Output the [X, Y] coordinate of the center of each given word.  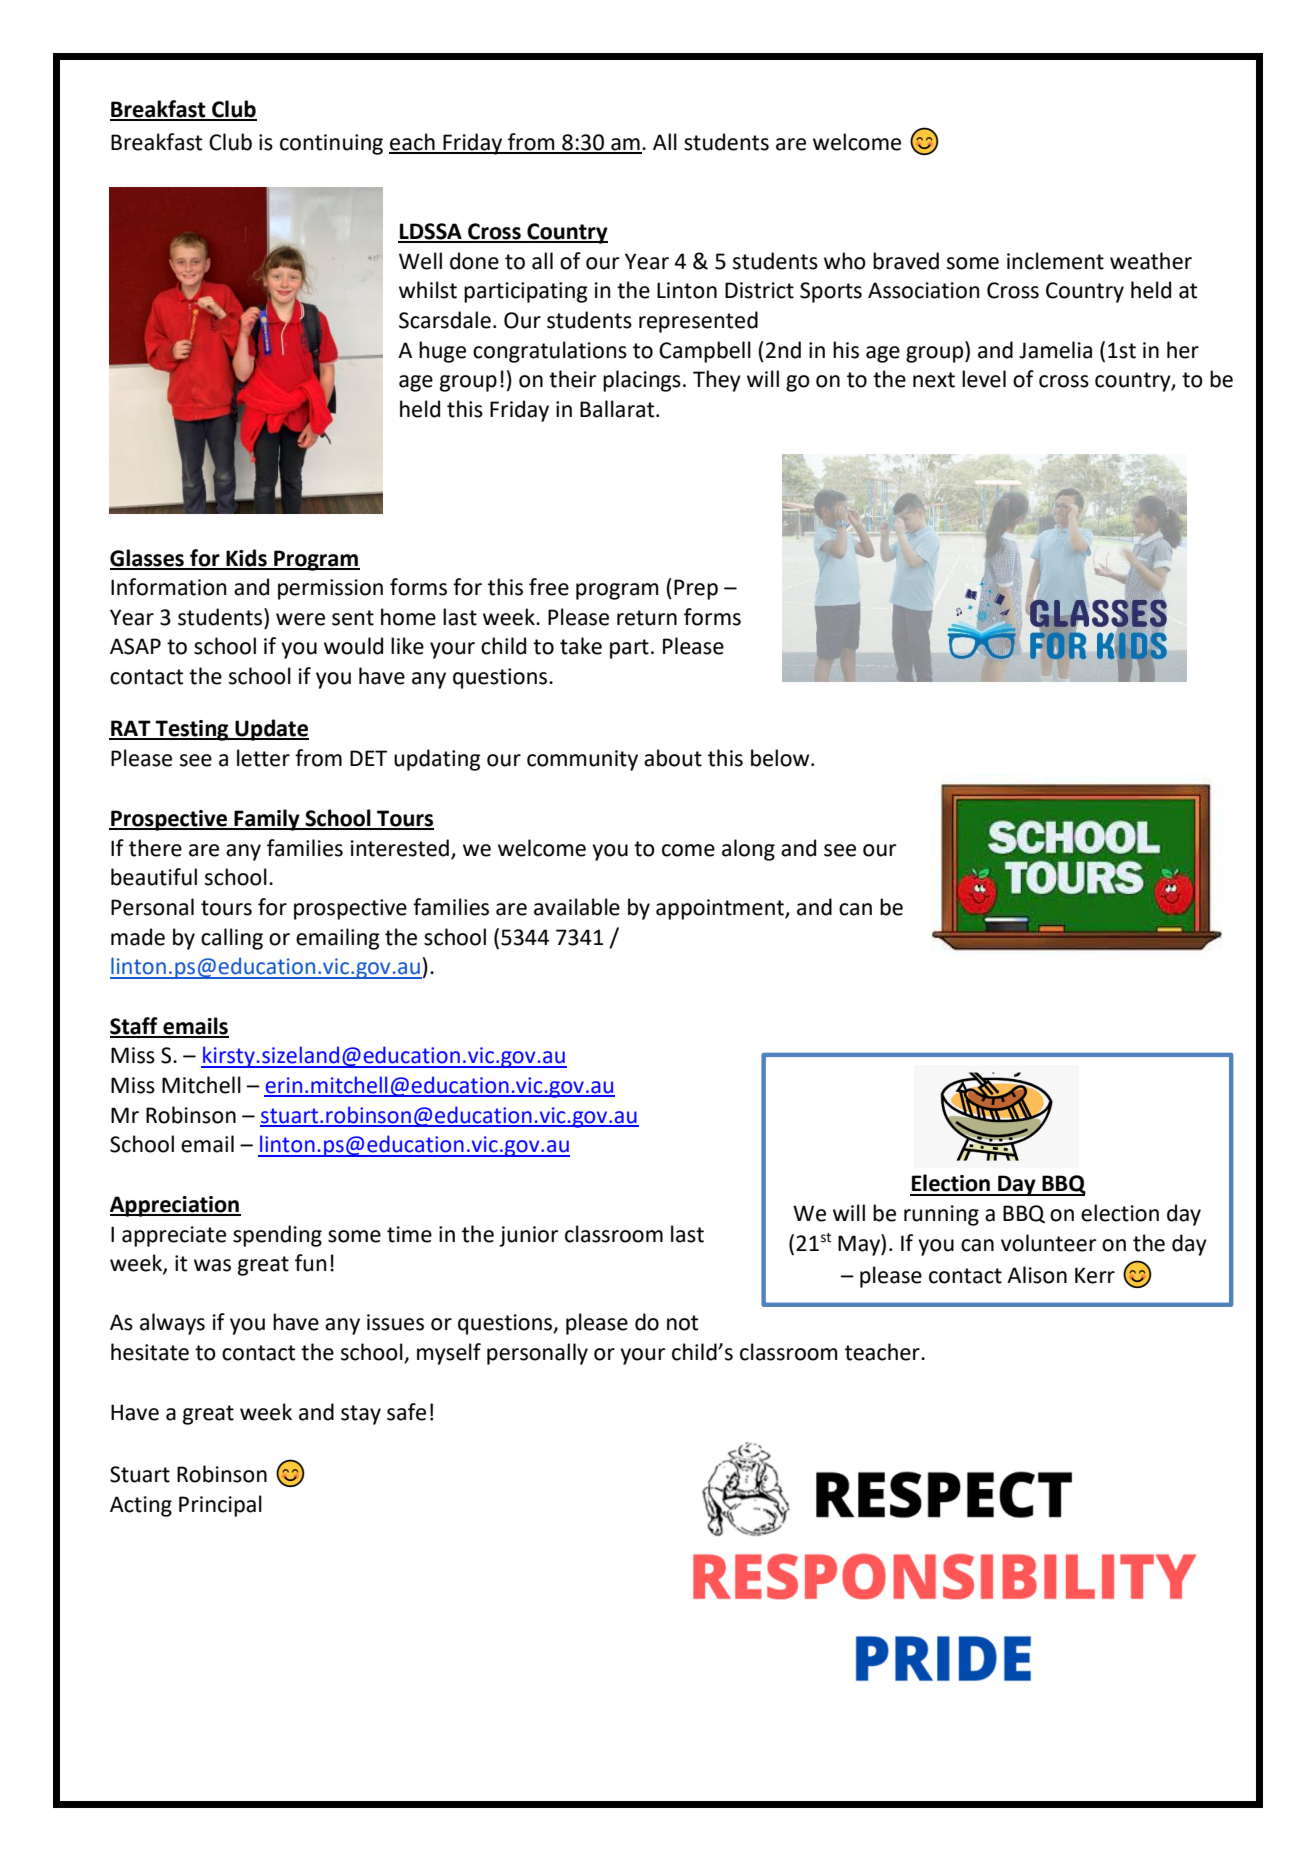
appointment [721, 909]
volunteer [1049, 1243]
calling [232, 939]
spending [277, 1236]
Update [271, 730]
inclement [1055, 261]
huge [442, 352]
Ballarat [618, 409]
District [759, 290]
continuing [331, 144]
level [984, 379]
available [577, 907]
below [781, 758]
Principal [220, 1506]
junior [529, 1236]
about [673, 758]
